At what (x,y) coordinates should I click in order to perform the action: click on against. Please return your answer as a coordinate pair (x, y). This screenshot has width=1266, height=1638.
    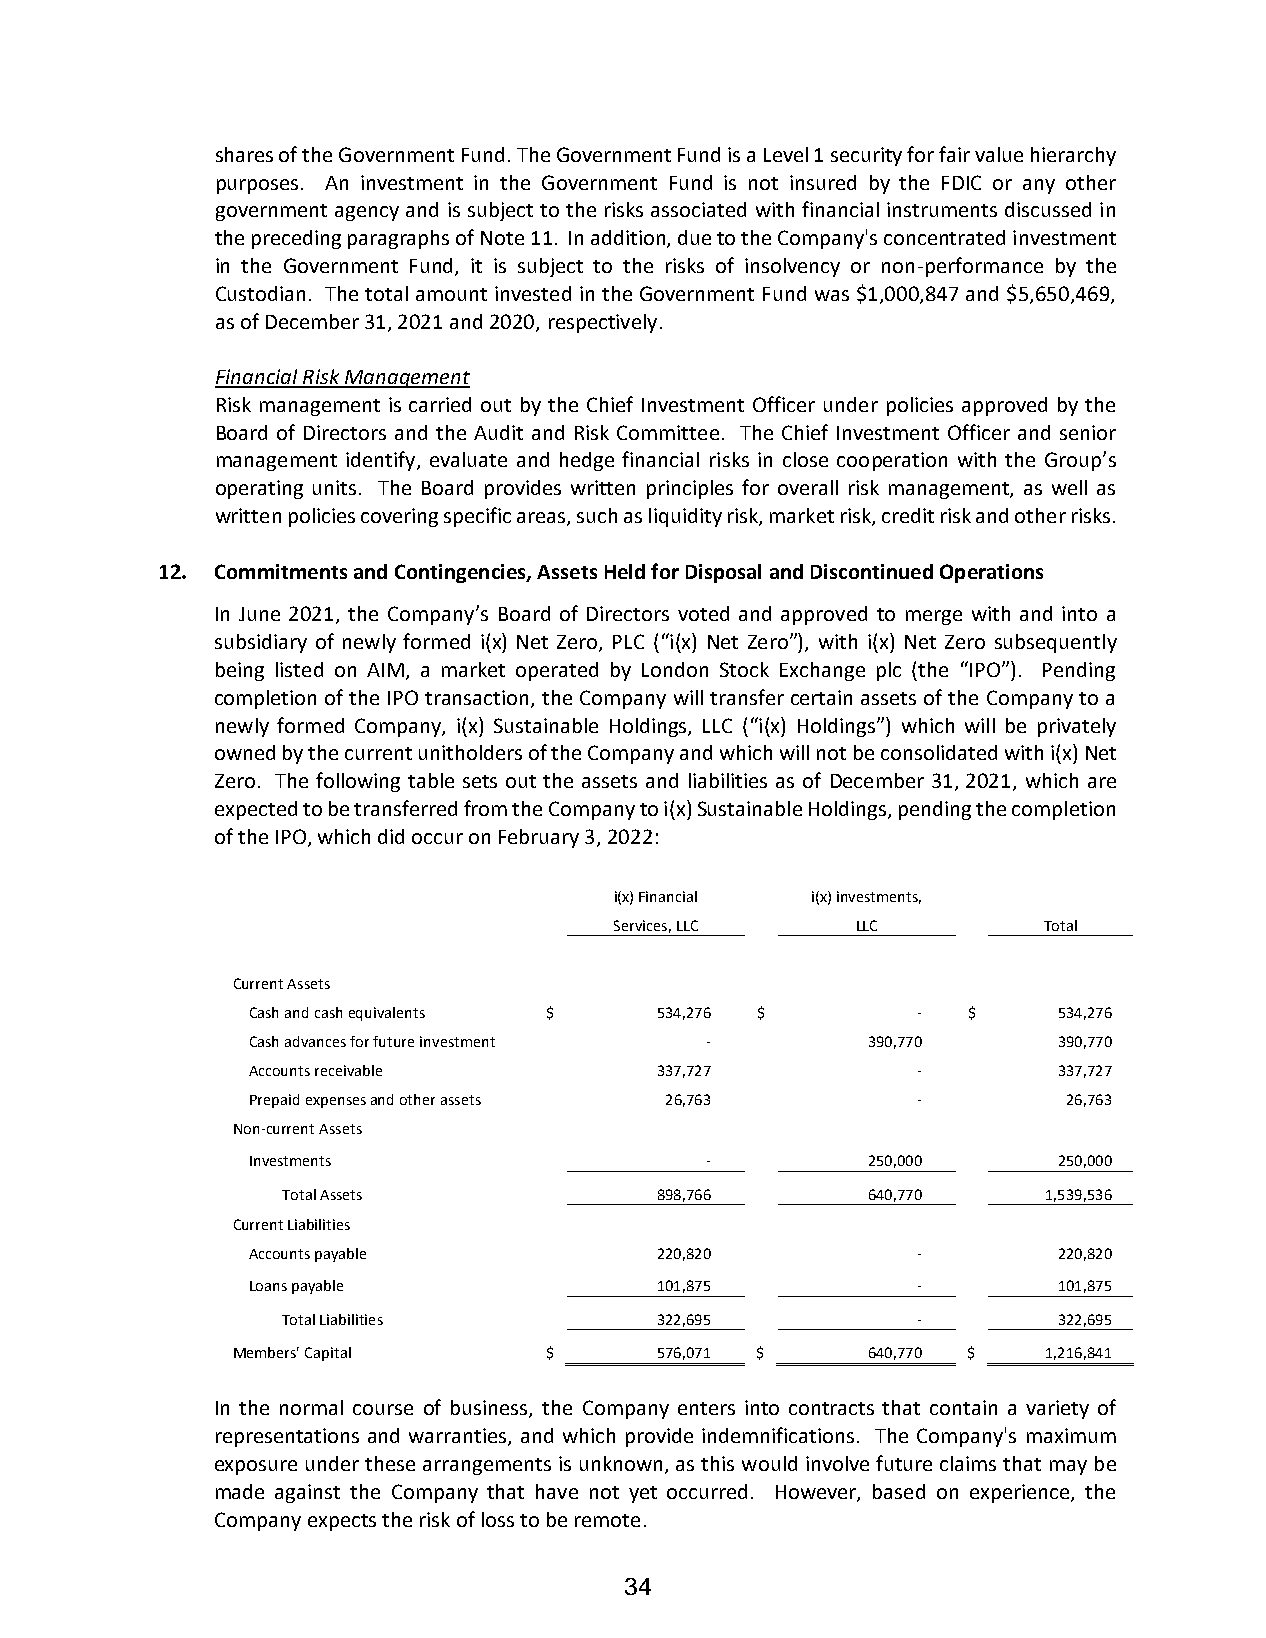
    Looking at the image, I should click on (307, 1493).
